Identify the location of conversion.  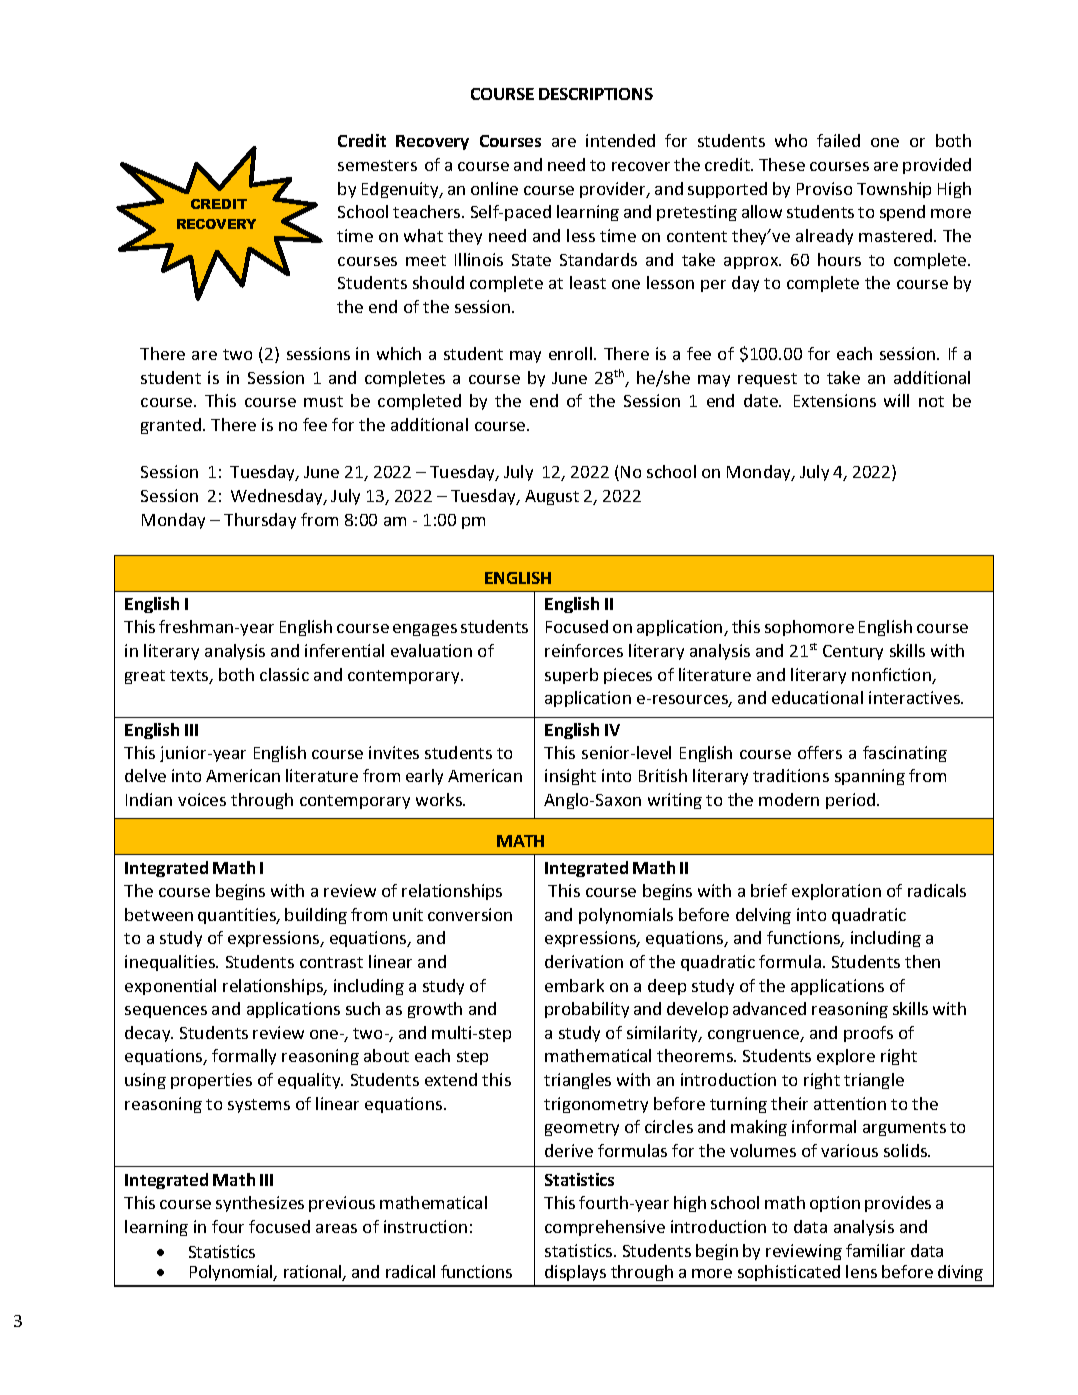
(470, 914).
